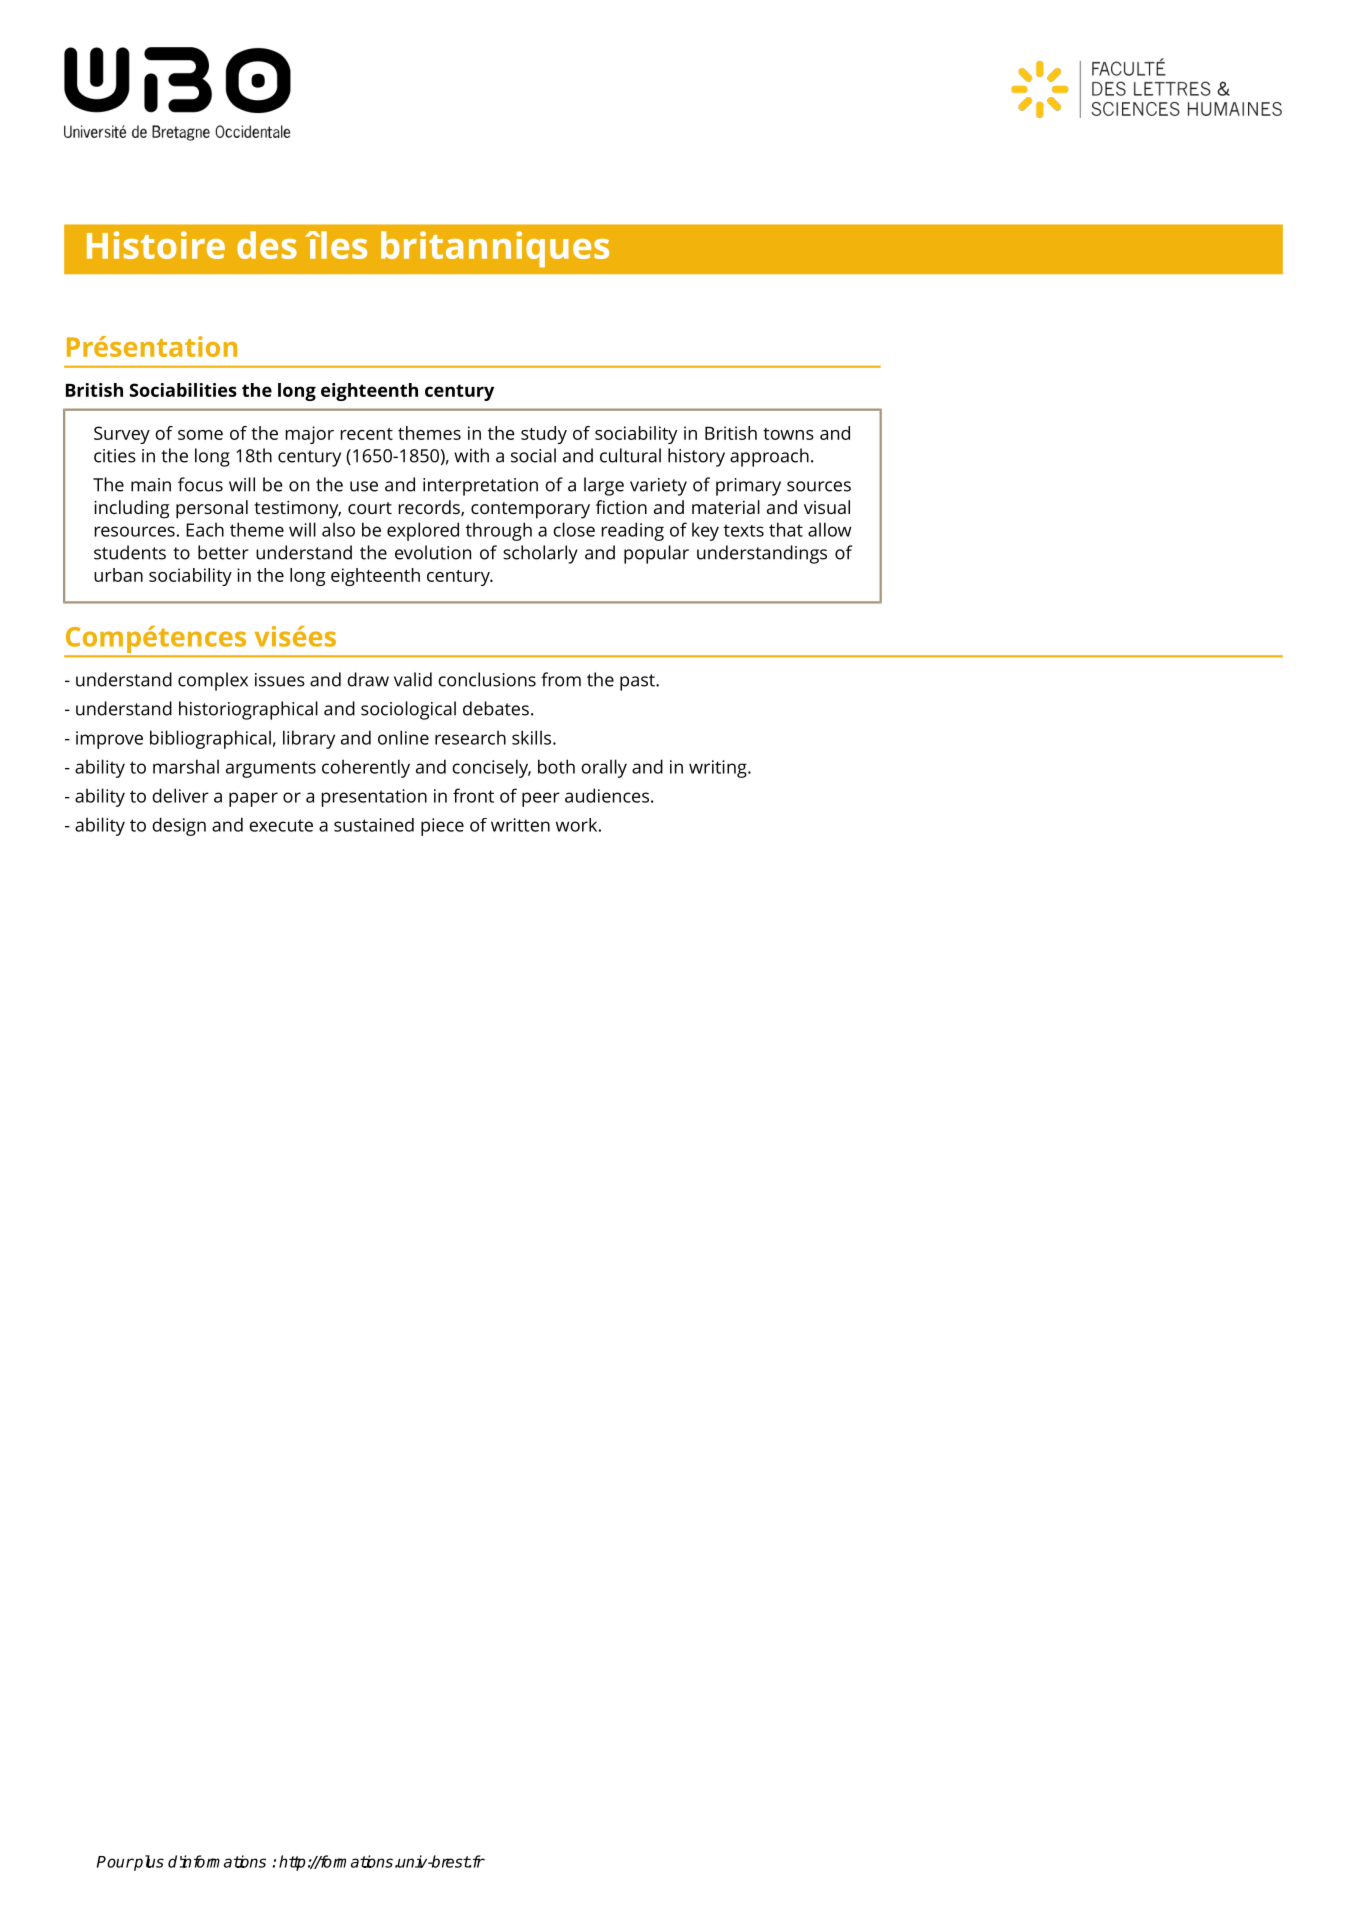 Image resolution: width=1347 pixels, height=1905 pixels. I want to click on written, so click(520, 825).
